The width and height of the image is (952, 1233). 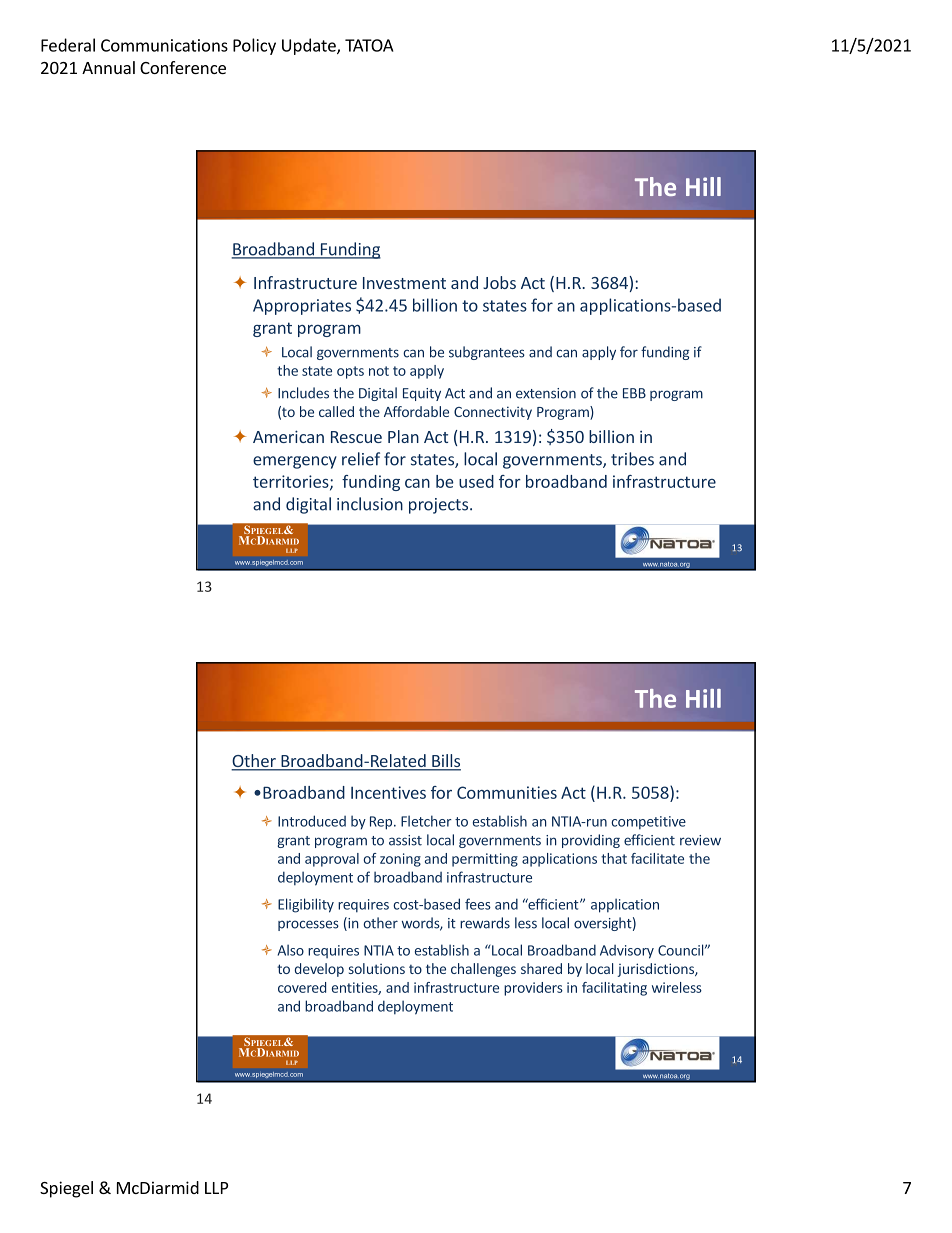 I want to click on Jobs, so click(x=499, y=282).
